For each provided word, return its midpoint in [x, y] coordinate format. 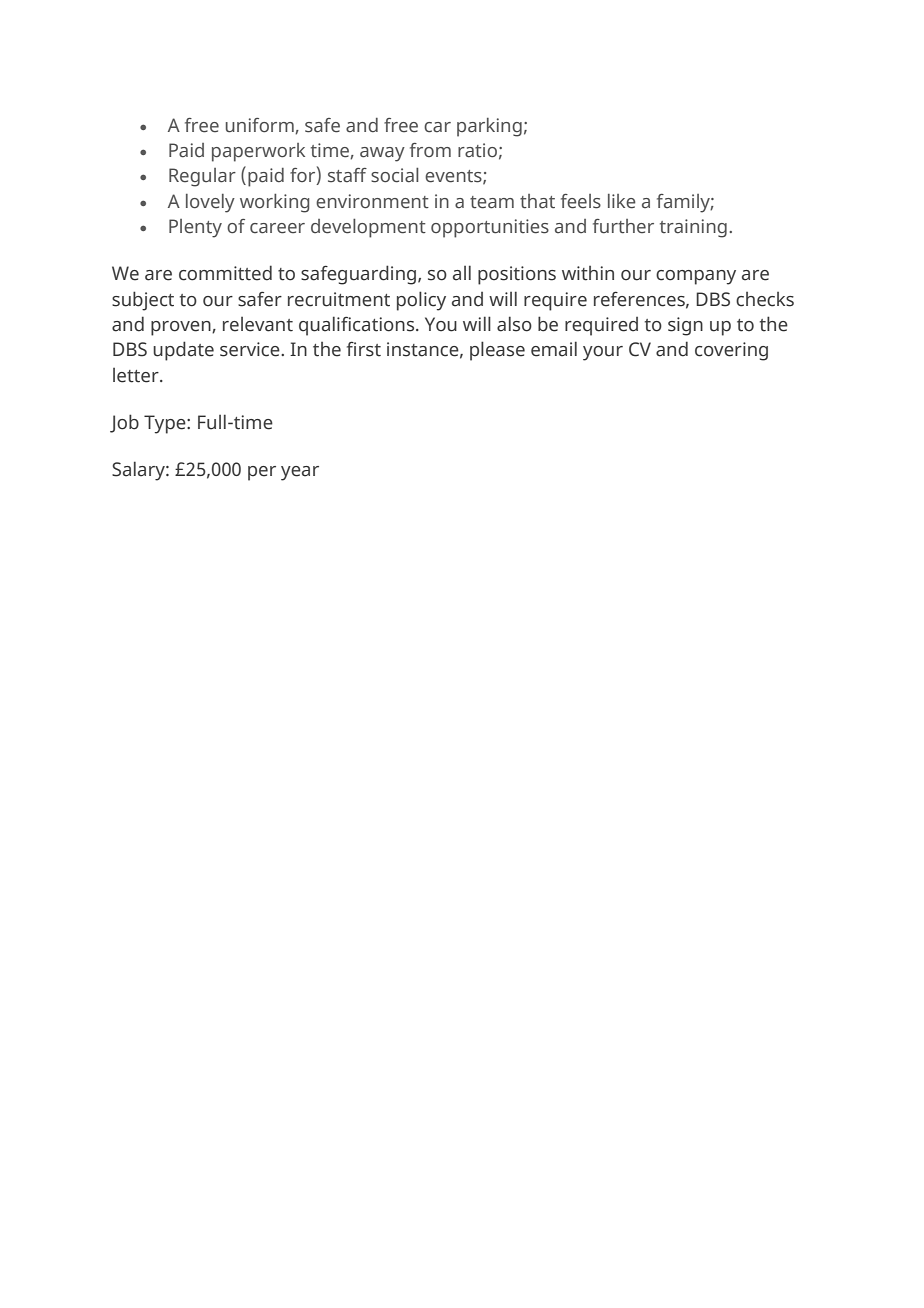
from [430, 150]
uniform [261, 126]
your [603, 353]
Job [124, 423]
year [300, 473]
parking [489, 127]
